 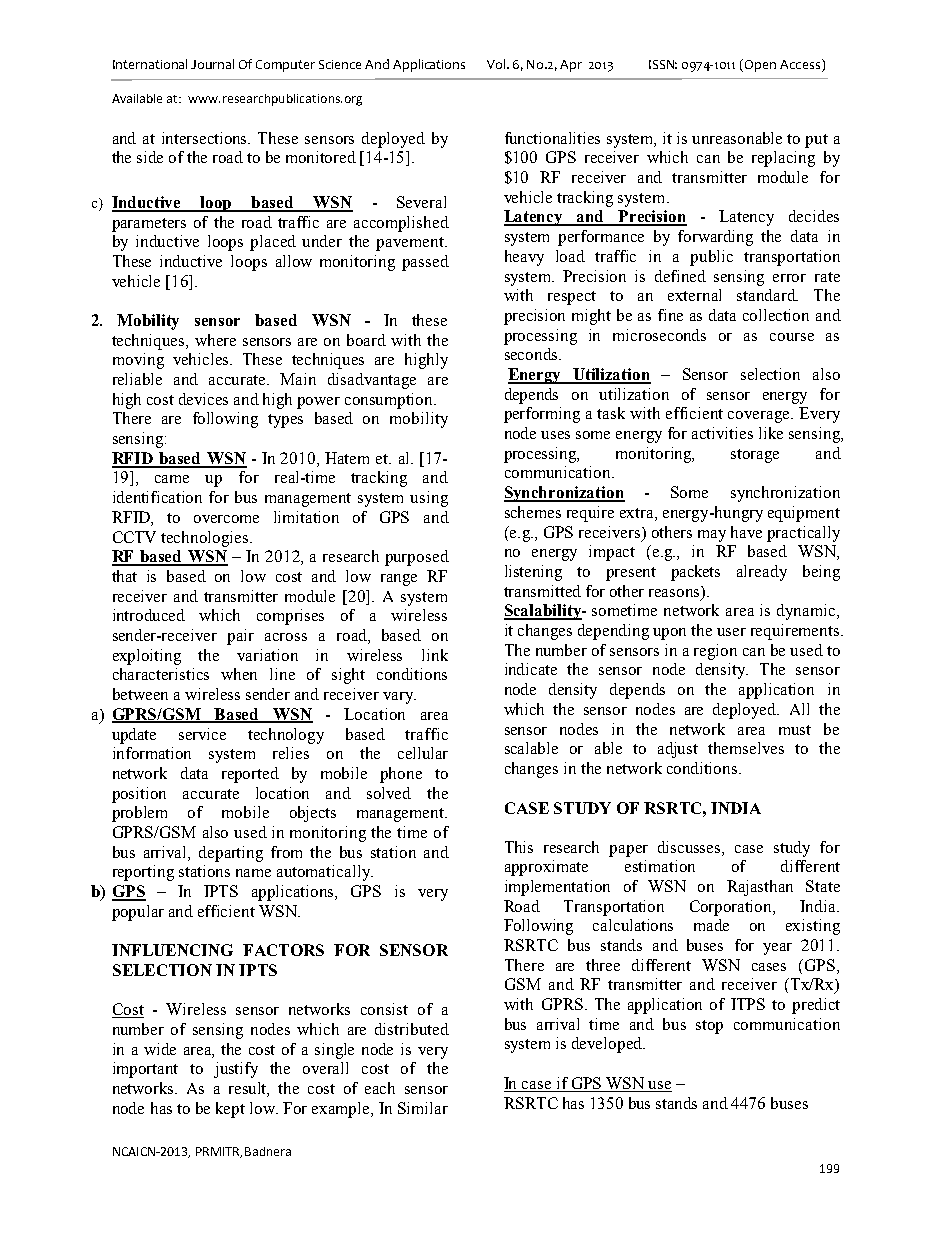 I want to click on where, so click(x=215, y=340).
